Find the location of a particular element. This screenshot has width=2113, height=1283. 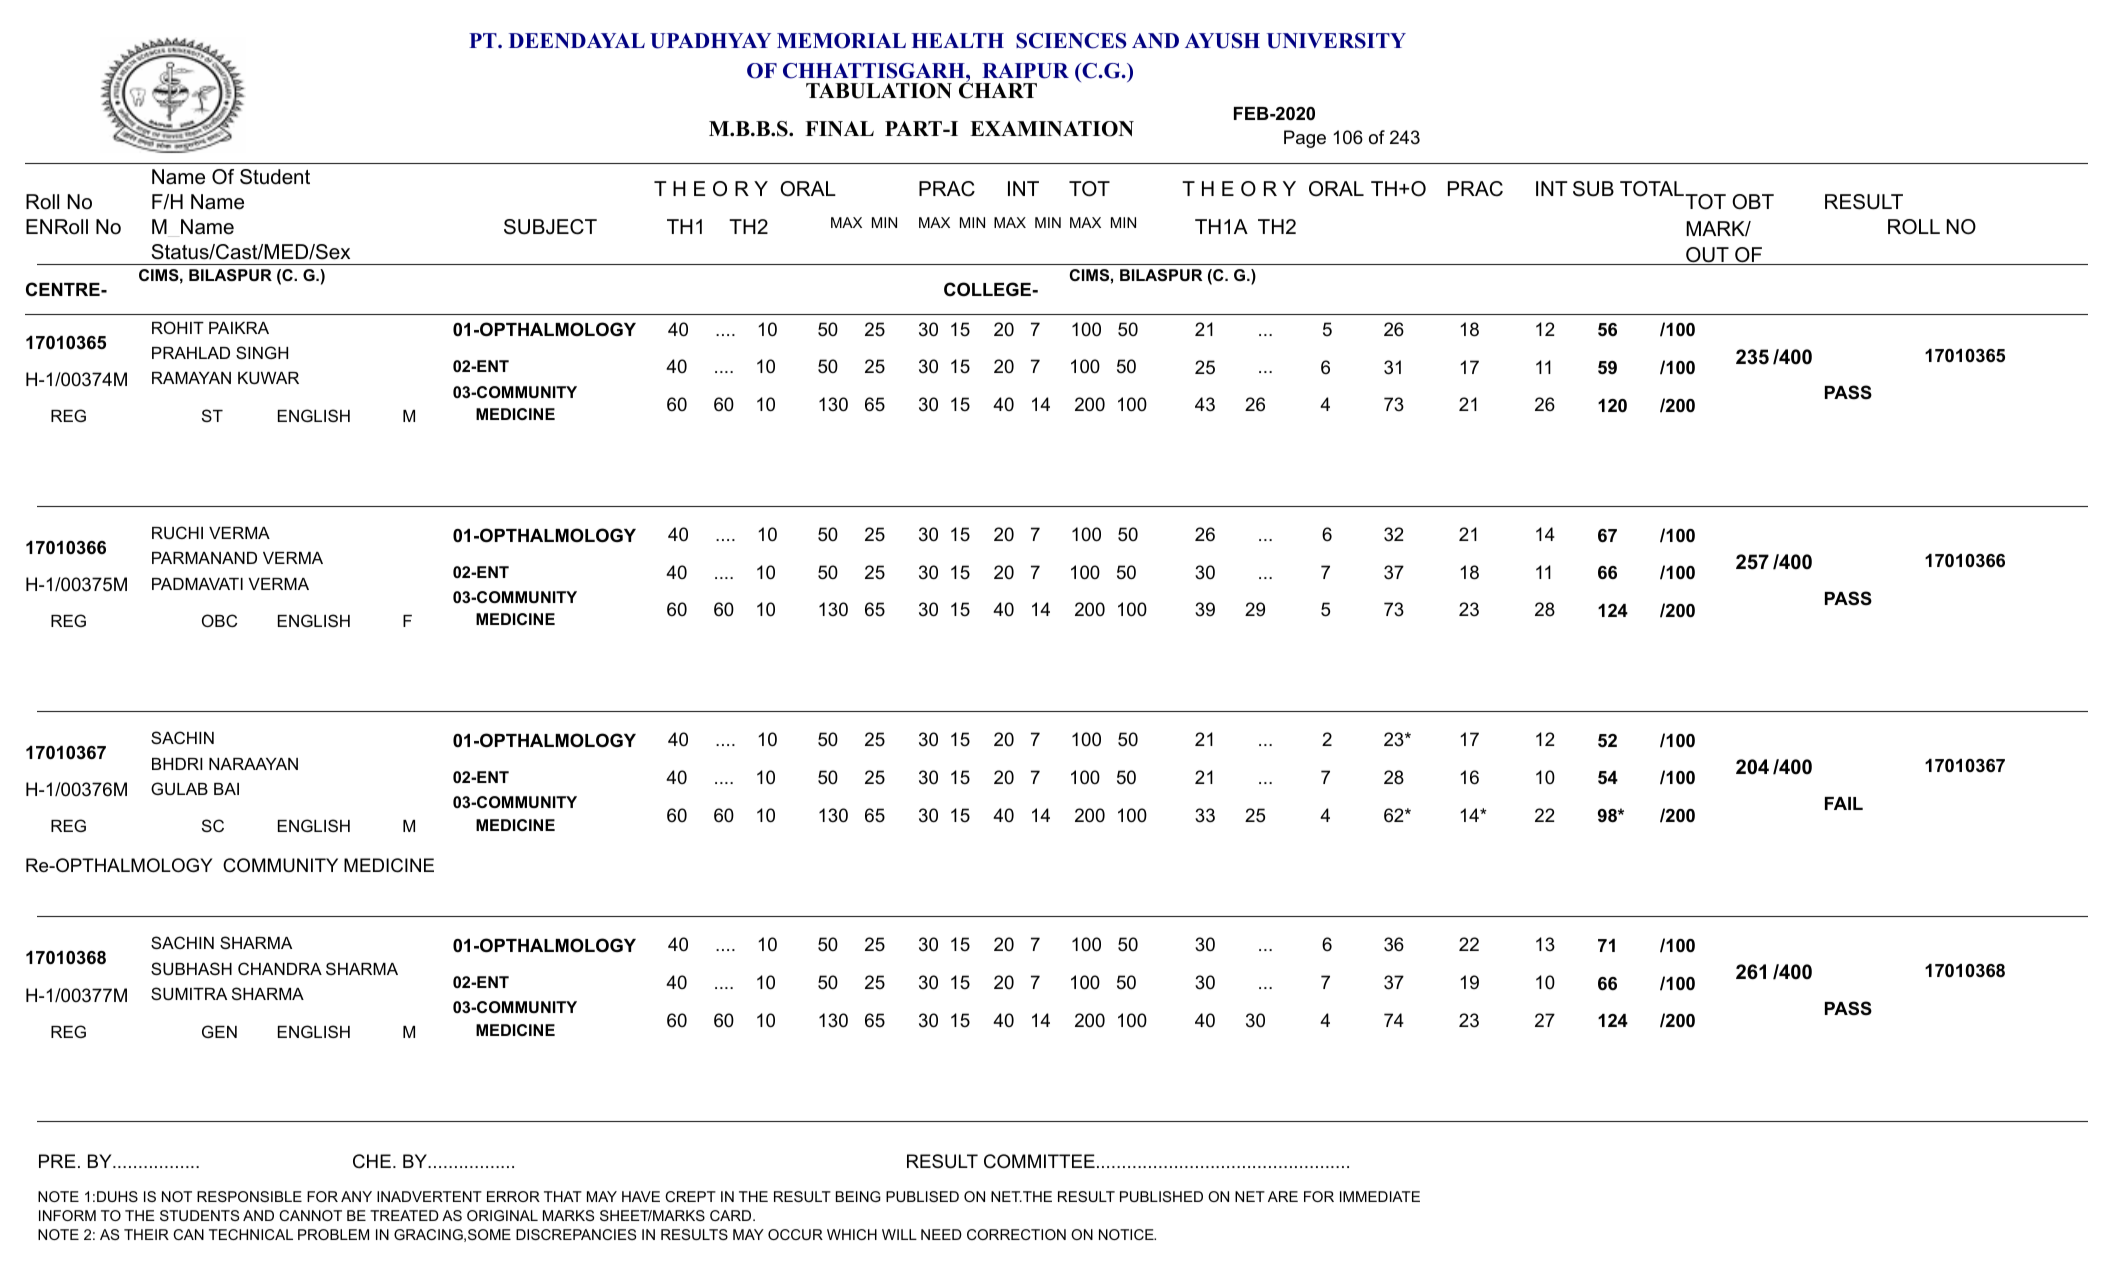

UNIVERSITY is located at coordinates (1336, 41).
